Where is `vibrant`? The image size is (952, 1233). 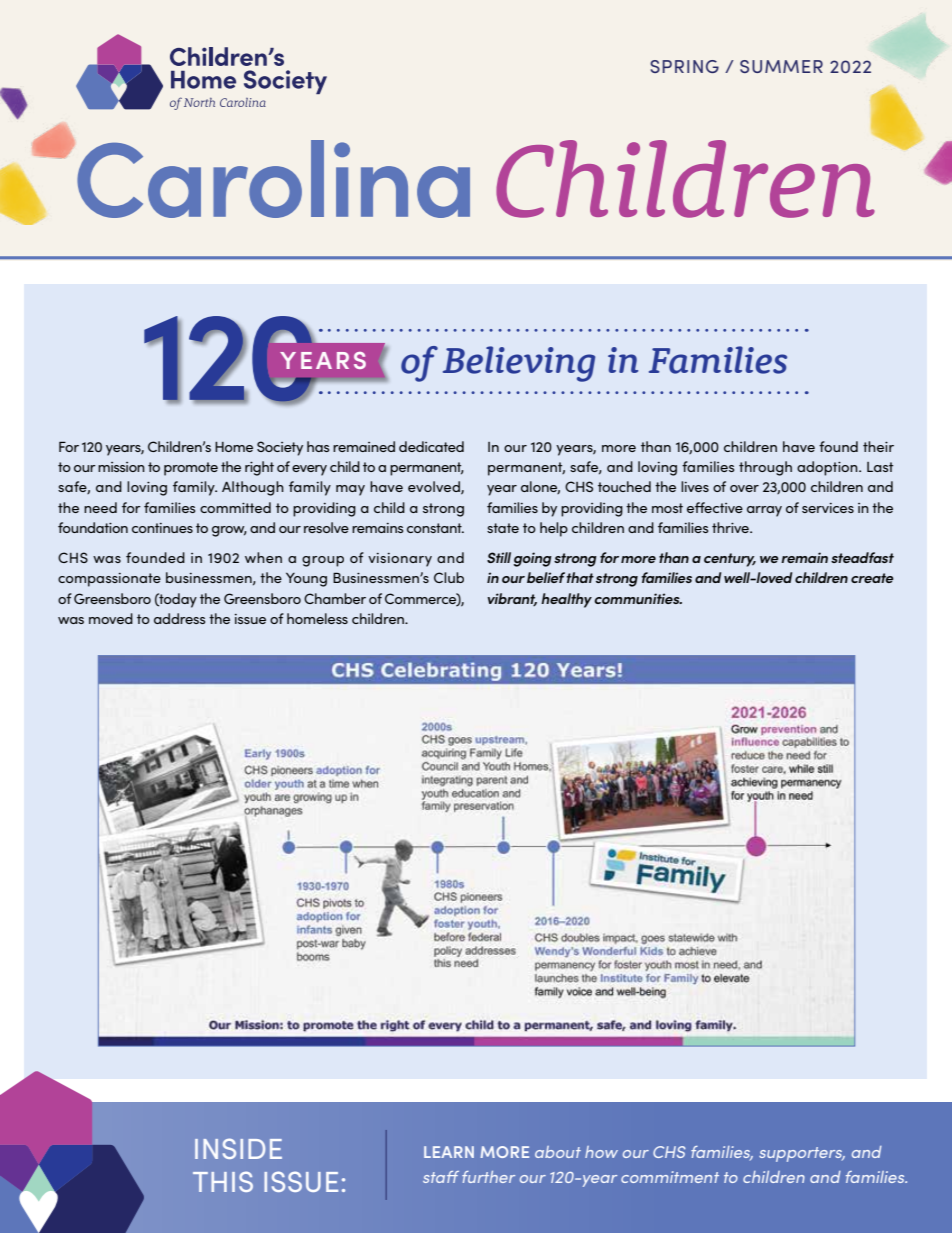
vibrant is located at coordinates (512, 599).
